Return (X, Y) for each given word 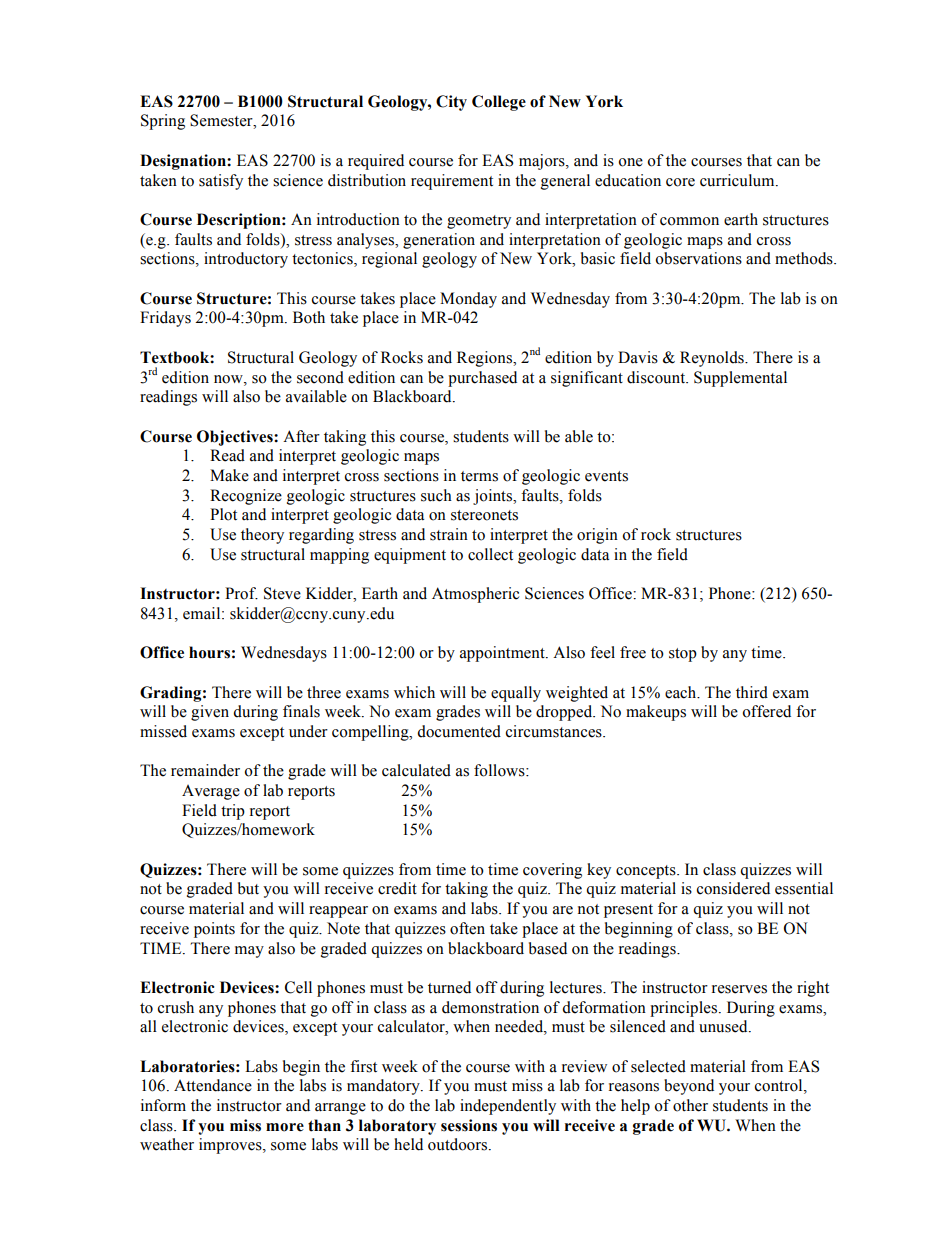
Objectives (236, 438)
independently (508, 1107)
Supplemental (740, 379)
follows (500, 770)
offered (766, 711)
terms (479, 476)
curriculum (738, 180)
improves (231, 1146)
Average (211, 792)
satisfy (221, 182)
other (690, 1105)
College (499, 103)
